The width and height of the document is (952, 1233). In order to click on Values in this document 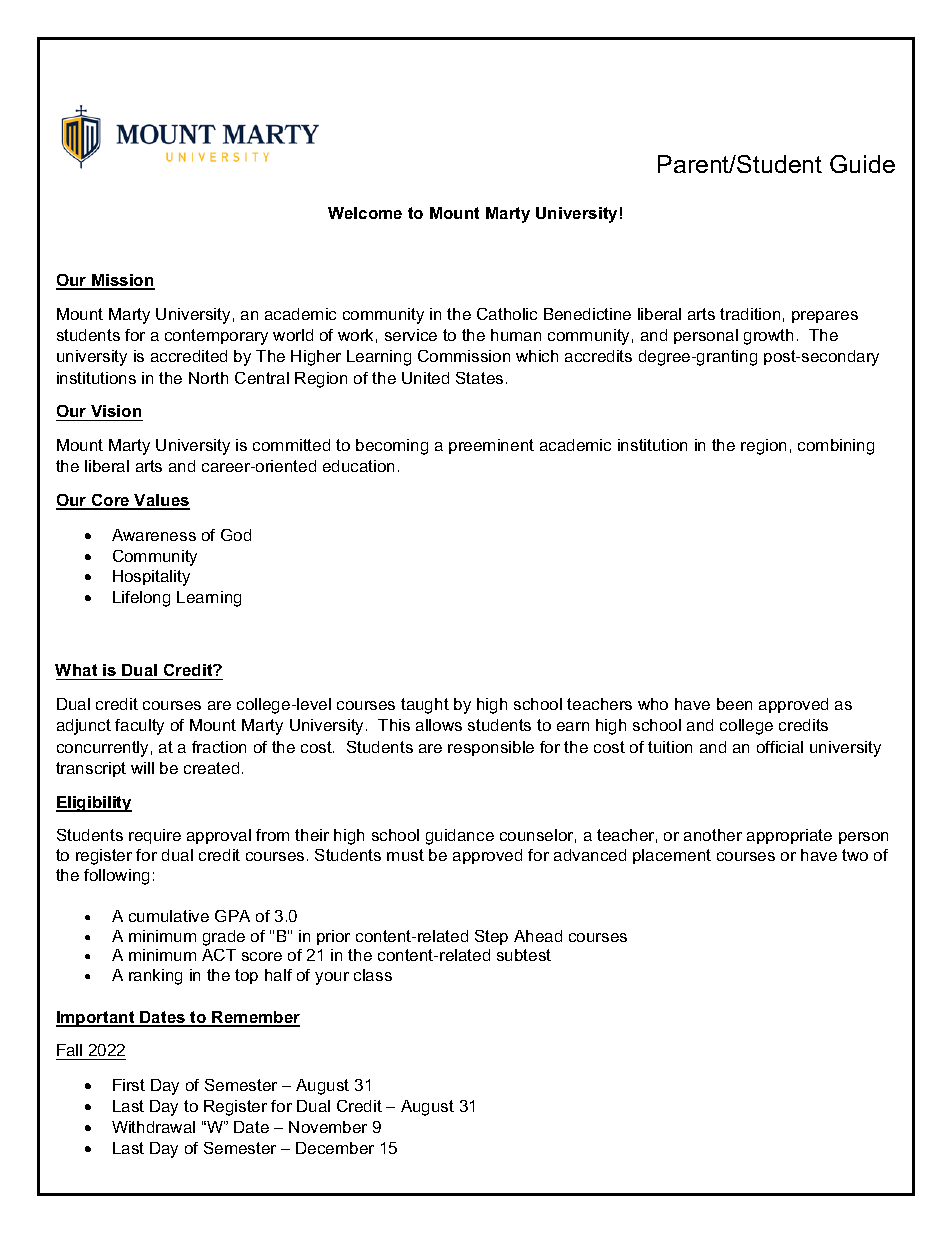, I will do `click(161, 501)`.
